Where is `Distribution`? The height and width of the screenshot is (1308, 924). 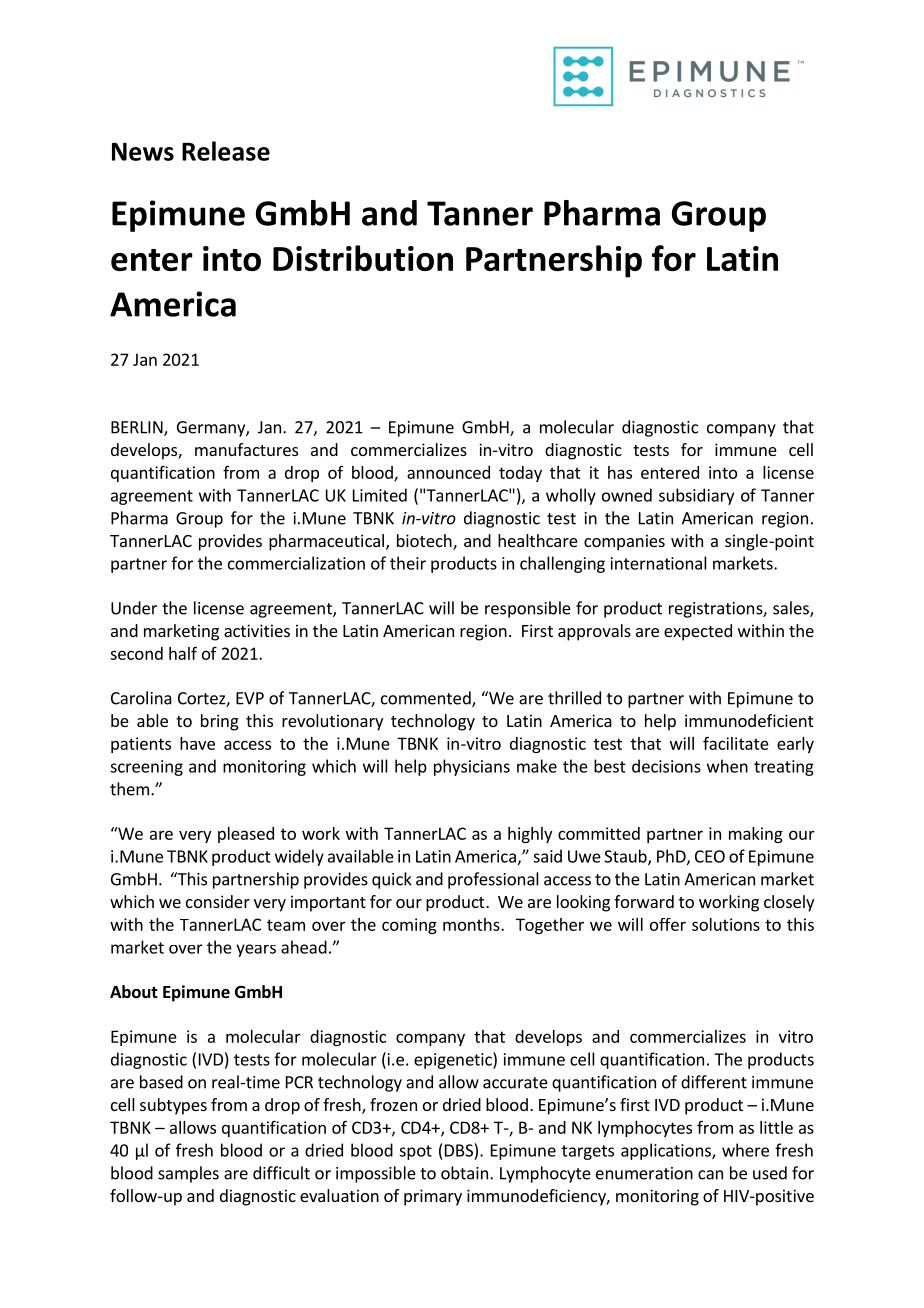
Distribution is located at coordinates (363, 258).
